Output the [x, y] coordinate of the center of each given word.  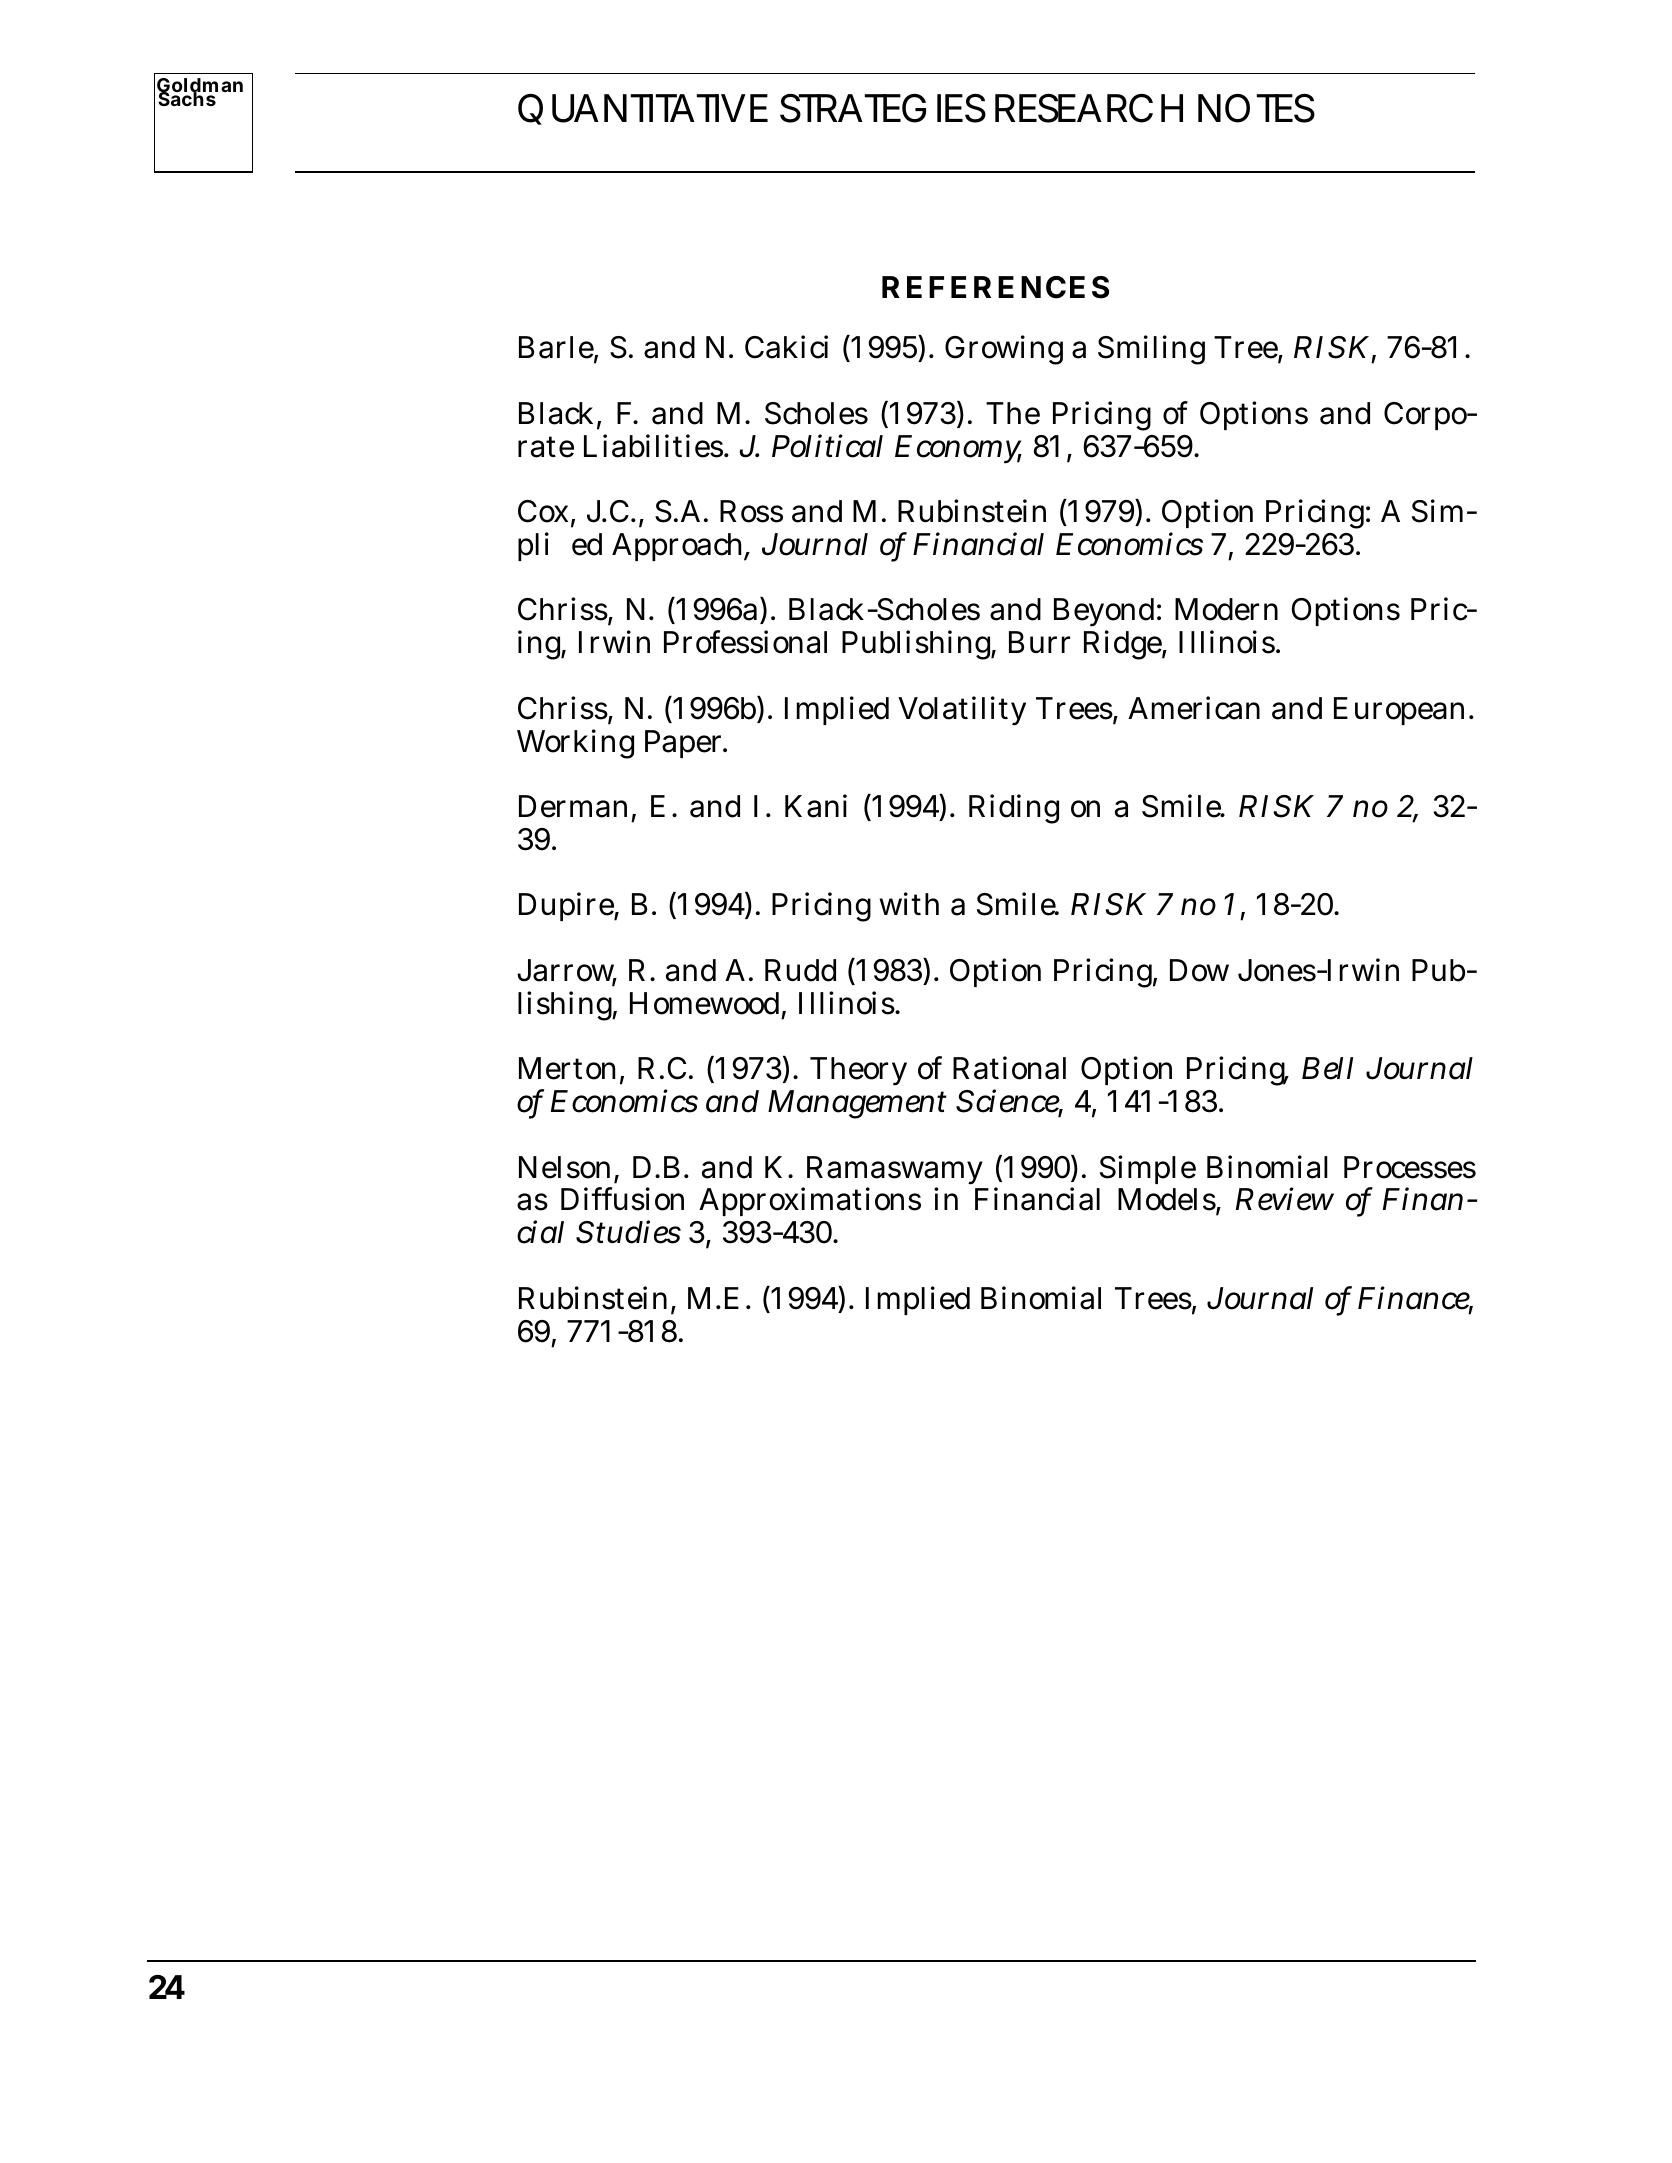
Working [575, 744]
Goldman [200, 87]
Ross [751, 511]
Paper [686, 744]
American [1194, 708]
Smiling [1151, 350]
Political [827, 446]
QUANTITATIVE [643, 109]
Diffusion [622, 1199]
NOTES [1256, 108]
